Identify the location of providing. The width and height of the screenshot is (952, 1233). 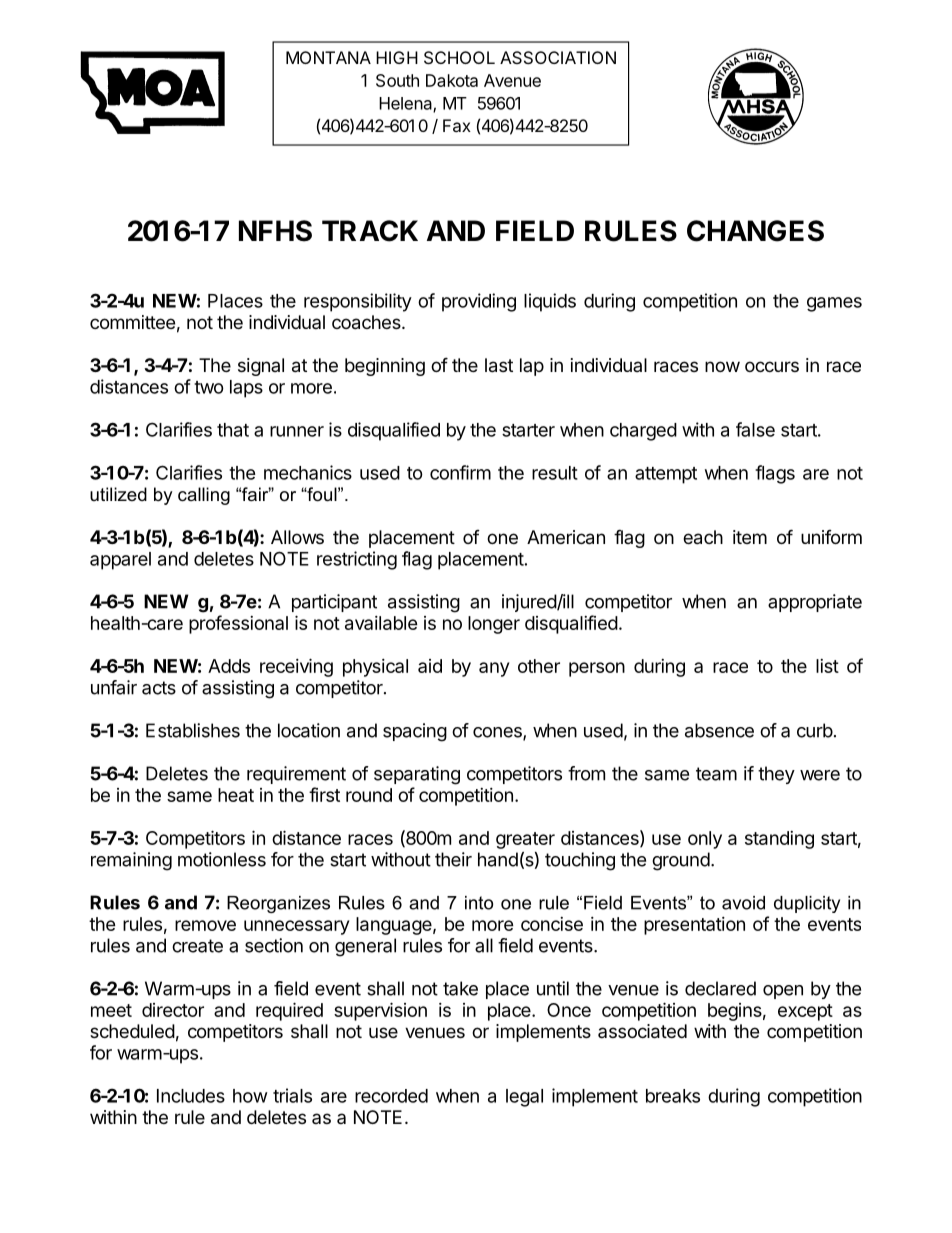
(479, 302).
